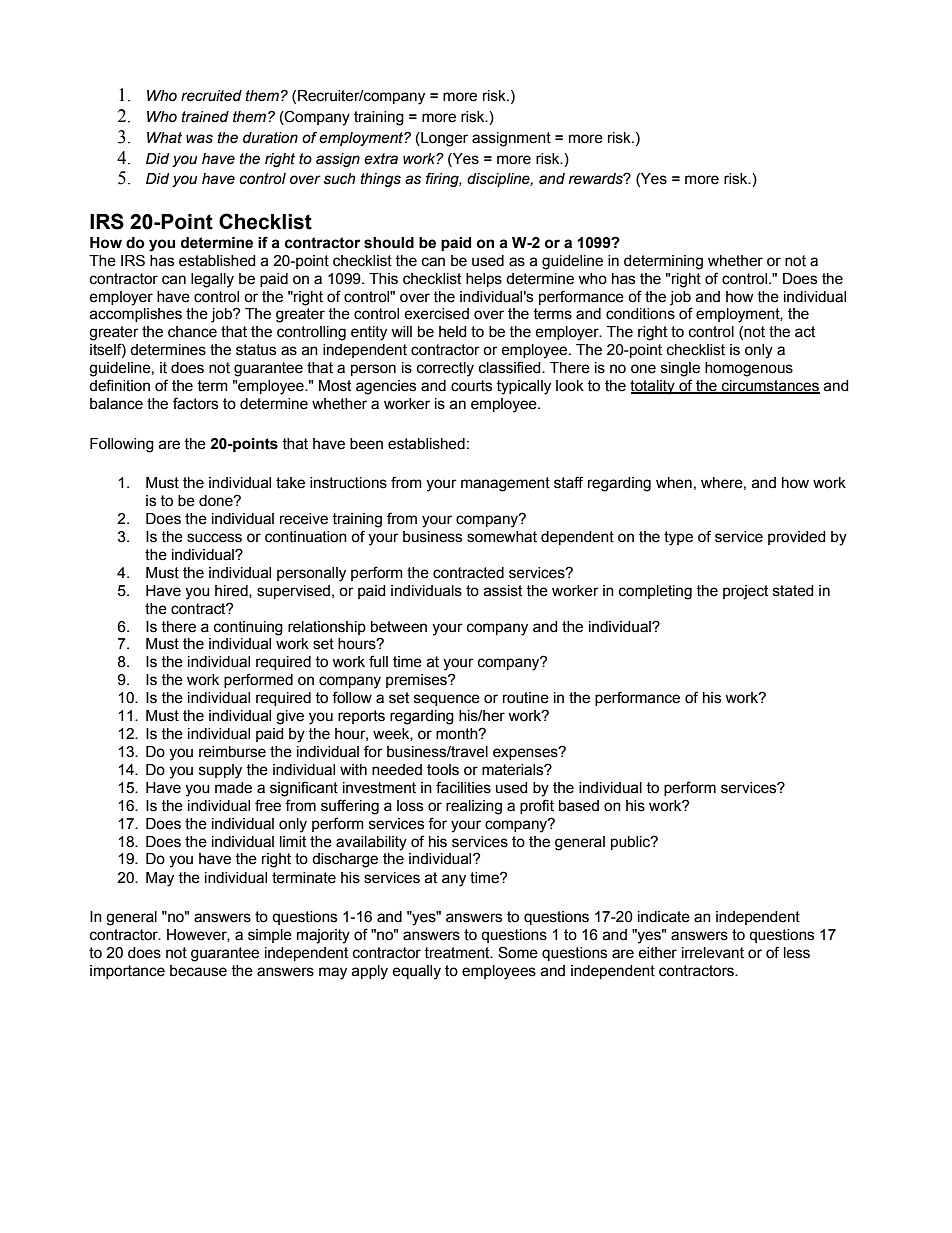 The width and height of the screenshot is (952, 1233). What do you see at coordinates (198, 971) in the screenshot?
I see `because` at bounding box center [198, 971].
